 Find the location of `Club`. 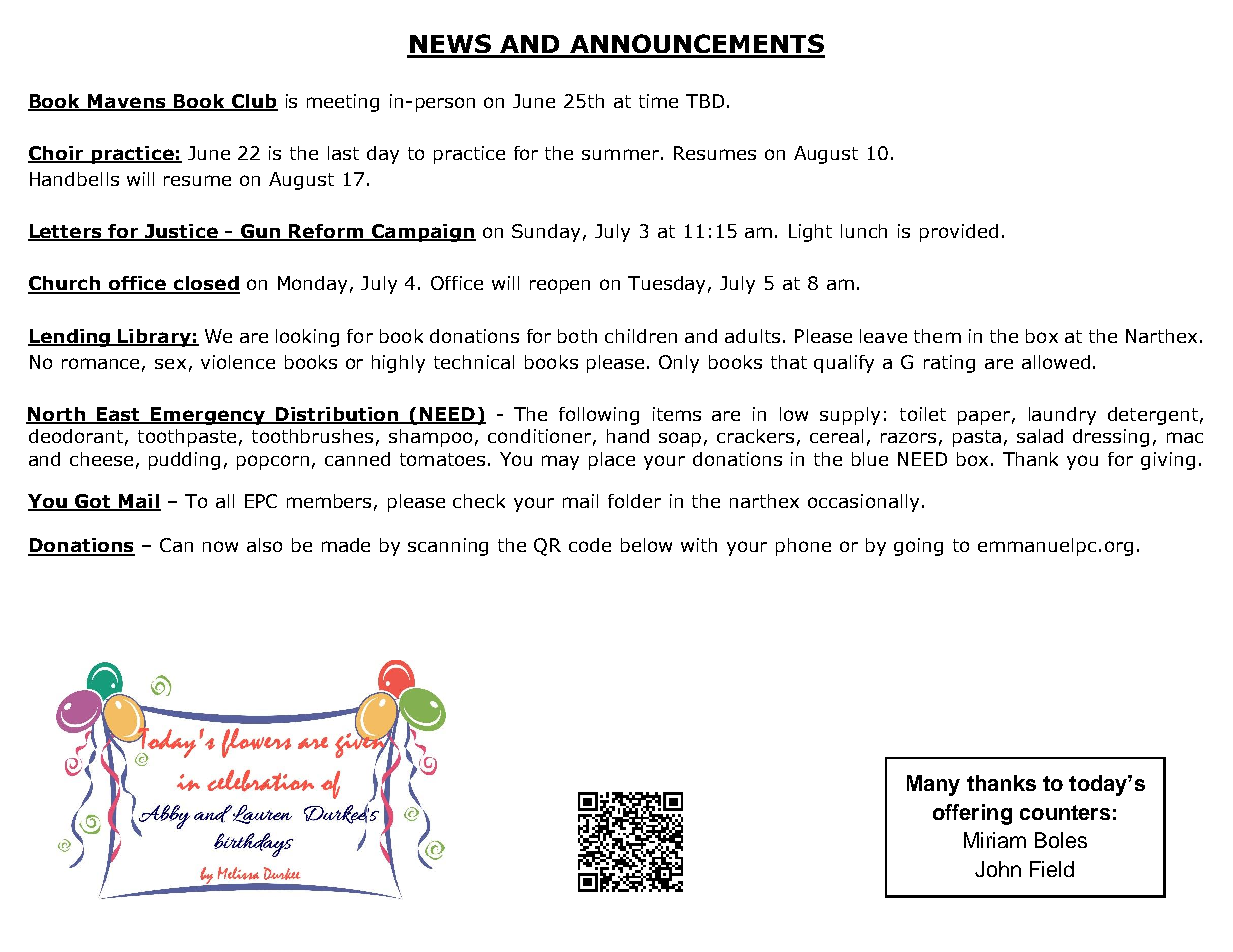

Club is located at coordinates (253, 102).
